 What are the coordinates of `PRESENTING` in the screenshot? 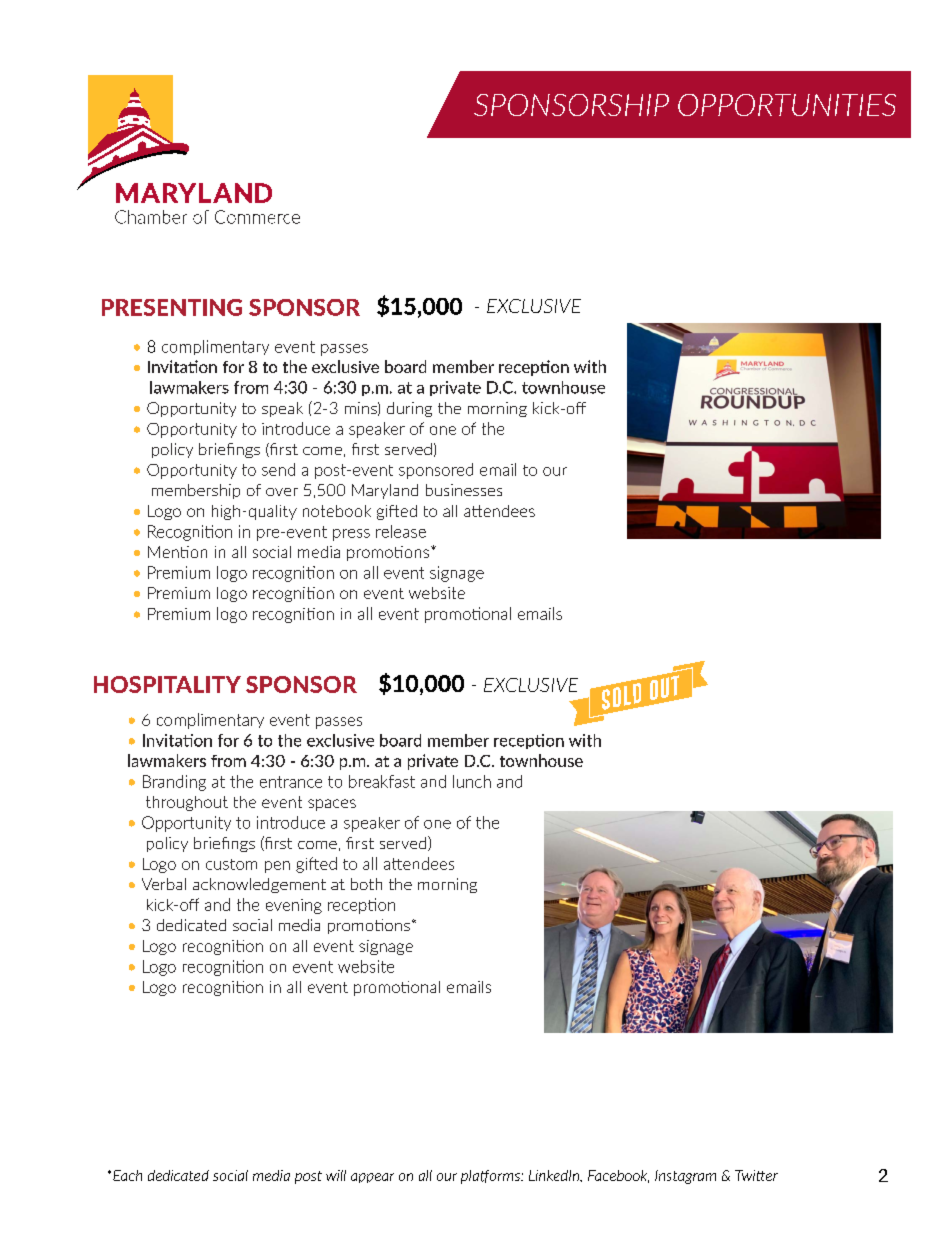 It's located at (172, 307).
